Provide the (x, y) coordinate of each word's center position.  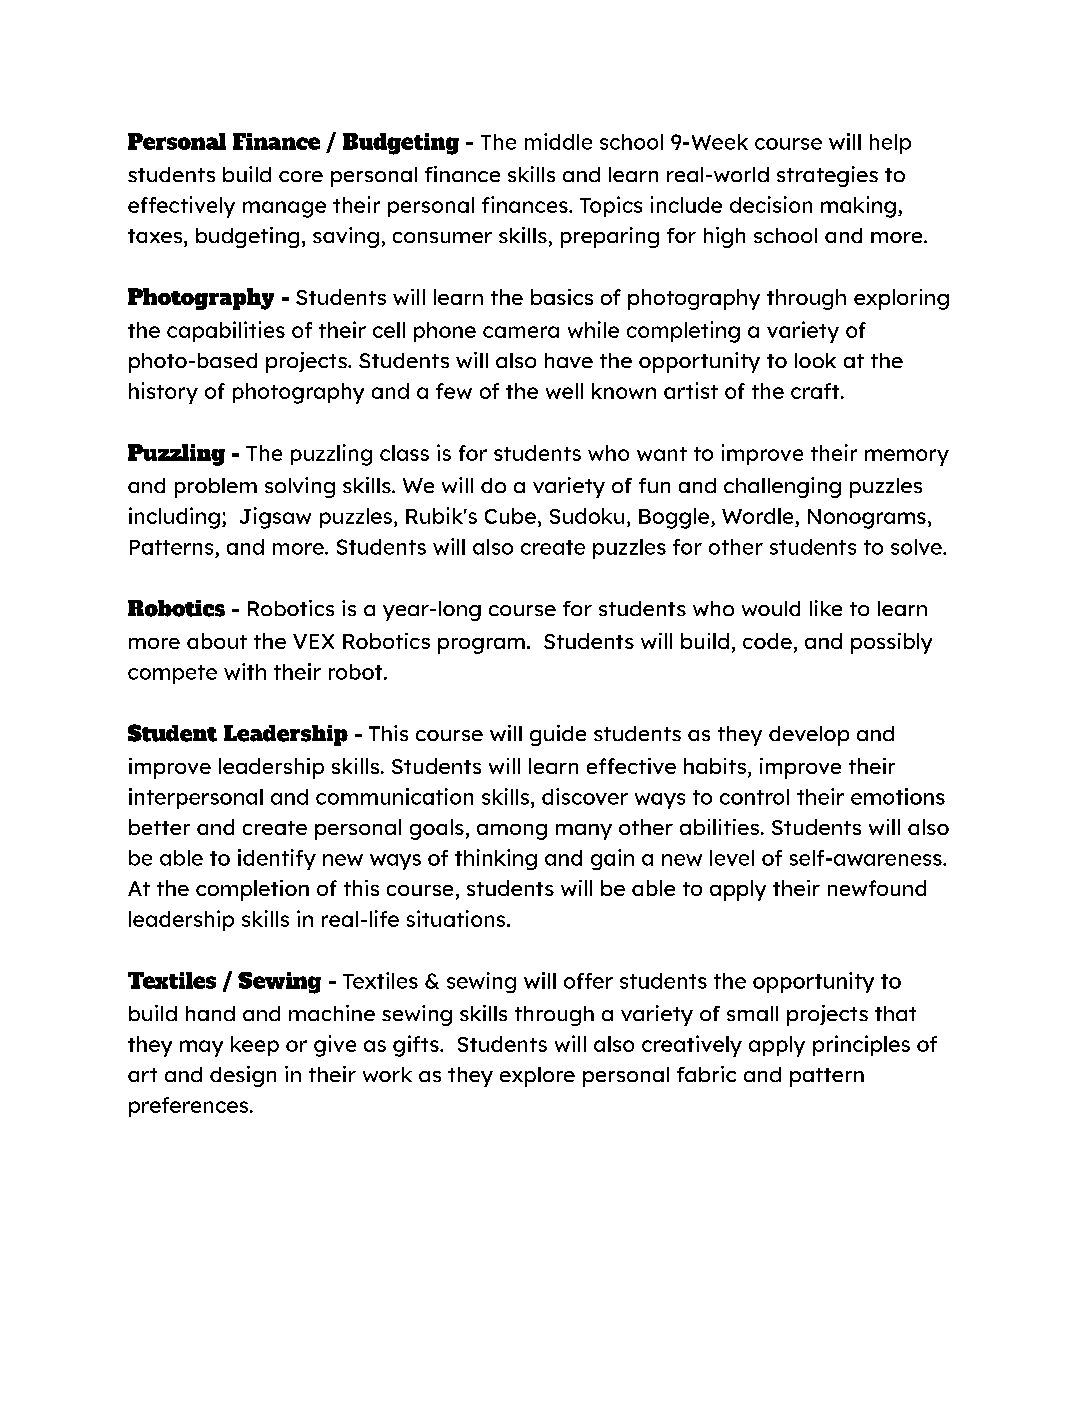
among (512, 832)
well (564, 391)
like (826, 608)
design (243, 1076)
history (163, 393)
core (301, 176)
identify (277, 859)
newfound (877, 888)
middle (558, 141)
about (217, 641)
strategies (827, 176)
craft (816, 391)
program (481, 646)
